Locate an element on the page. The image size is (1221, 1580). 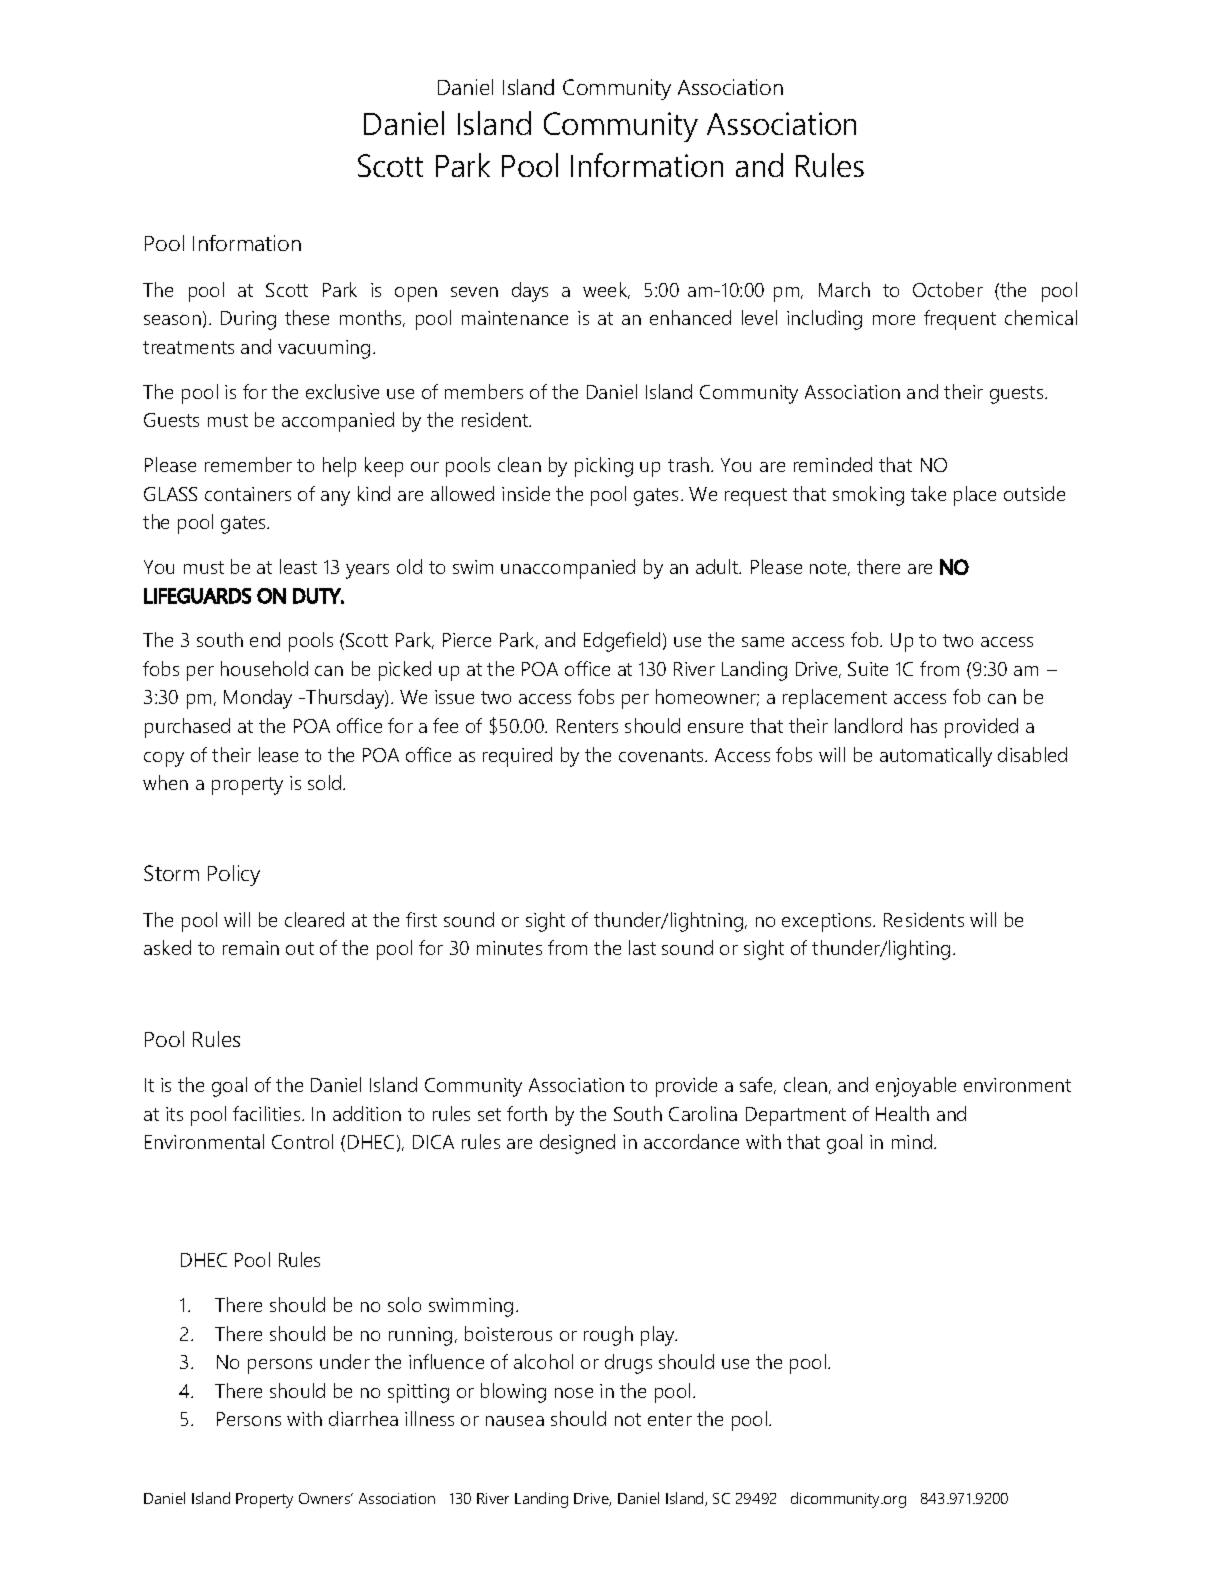
Owners is located at coordinates (325, 1498).
